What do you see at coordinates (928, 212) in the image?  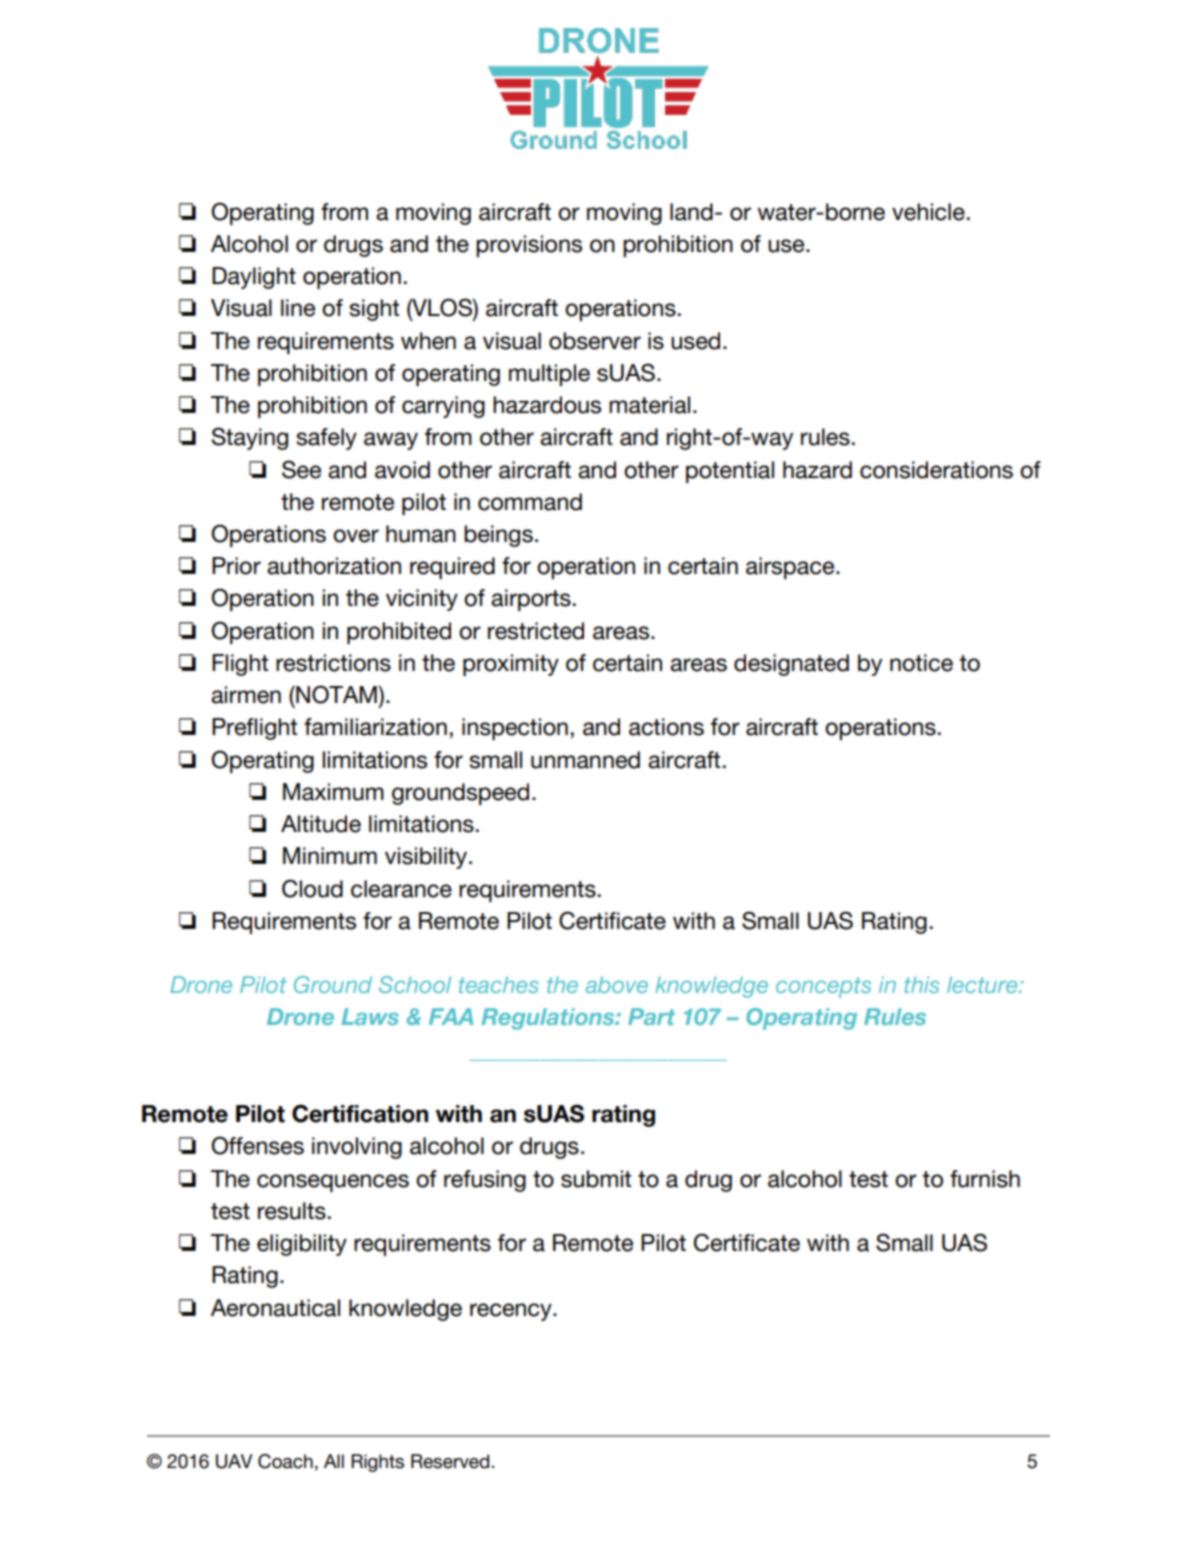 I see `vehicle` at bounding box center [928, 212].
